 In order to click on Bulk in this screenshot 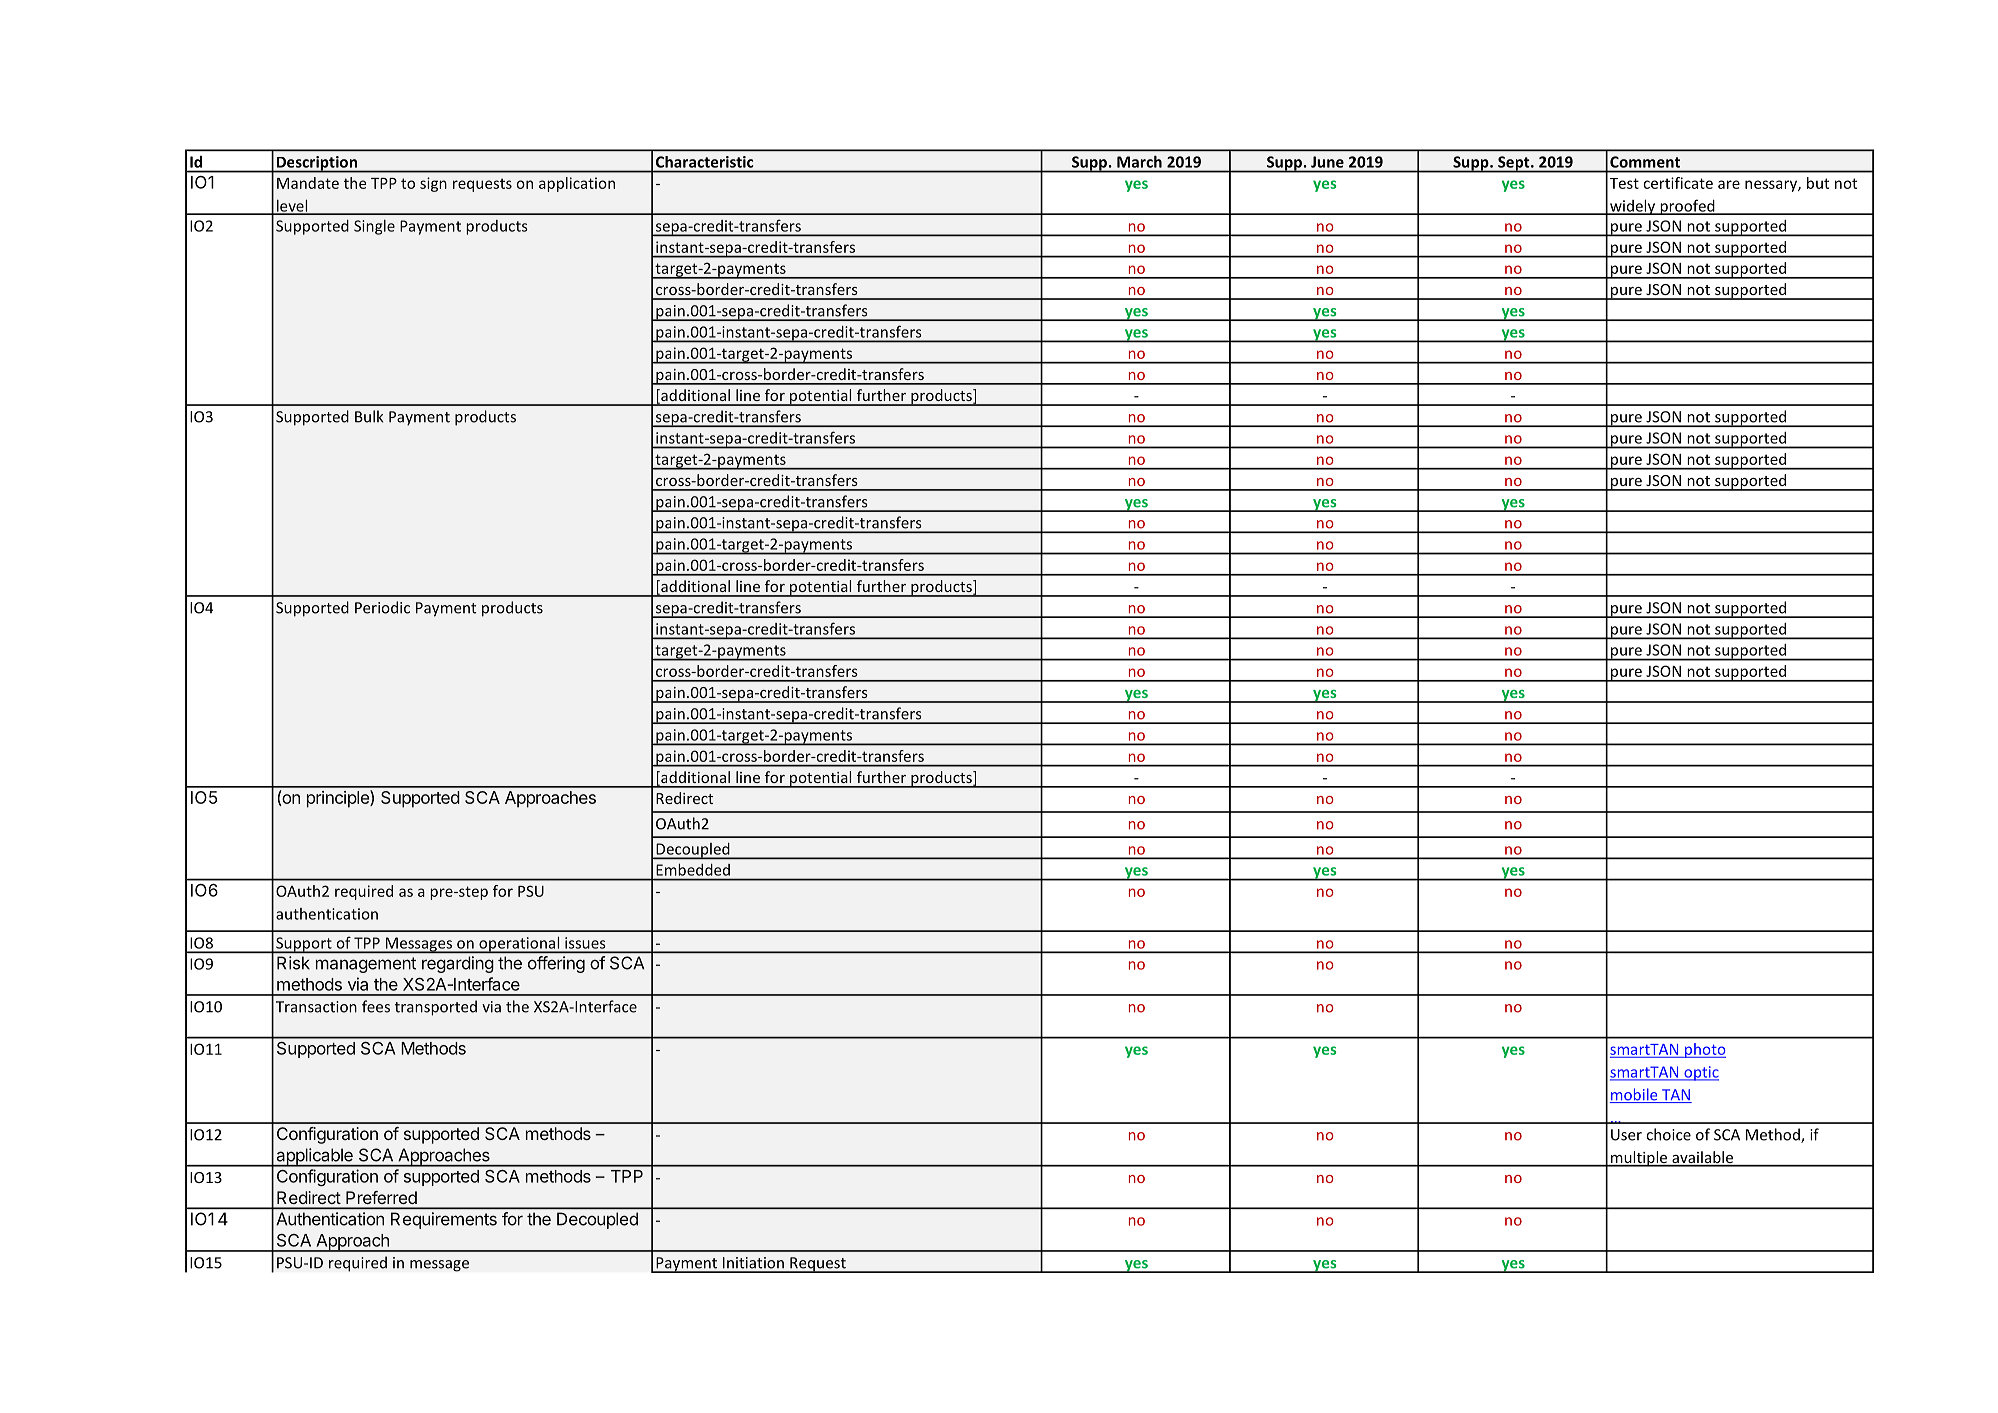, I will do `click(369, 416)`.
